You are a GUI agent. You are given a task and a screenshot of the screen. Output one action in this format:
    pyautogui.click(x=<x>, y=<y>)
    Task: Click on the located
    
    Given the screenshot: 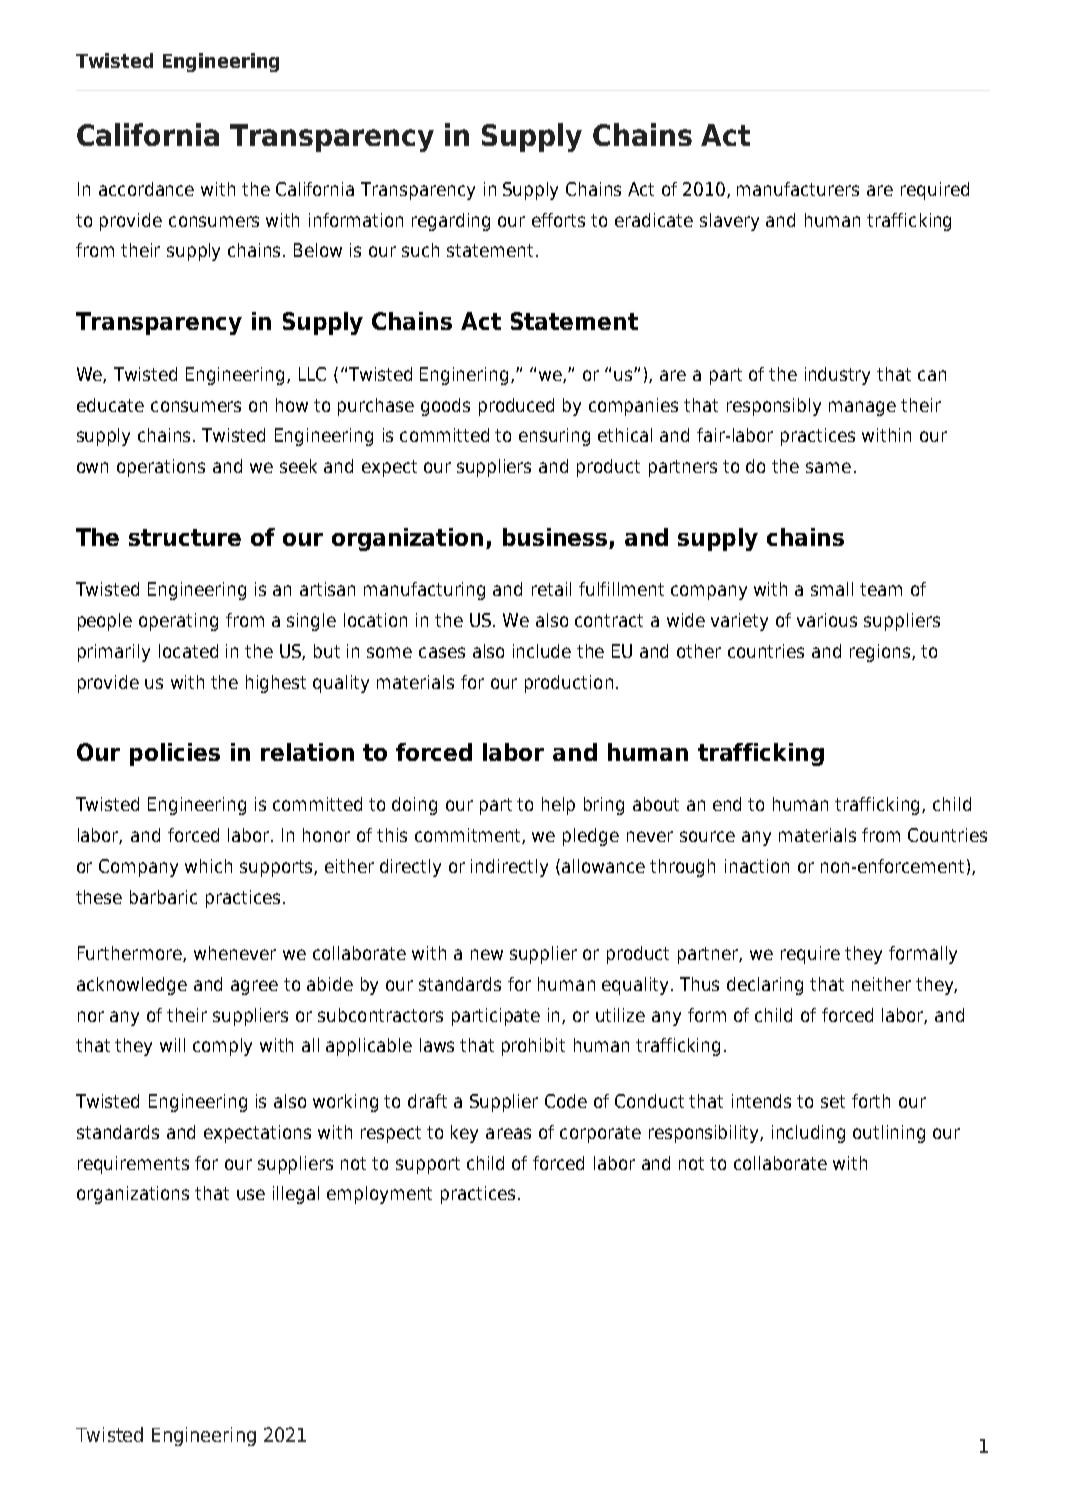 What is the action you would take?
    pyautogui.click(x=188, y=651)
